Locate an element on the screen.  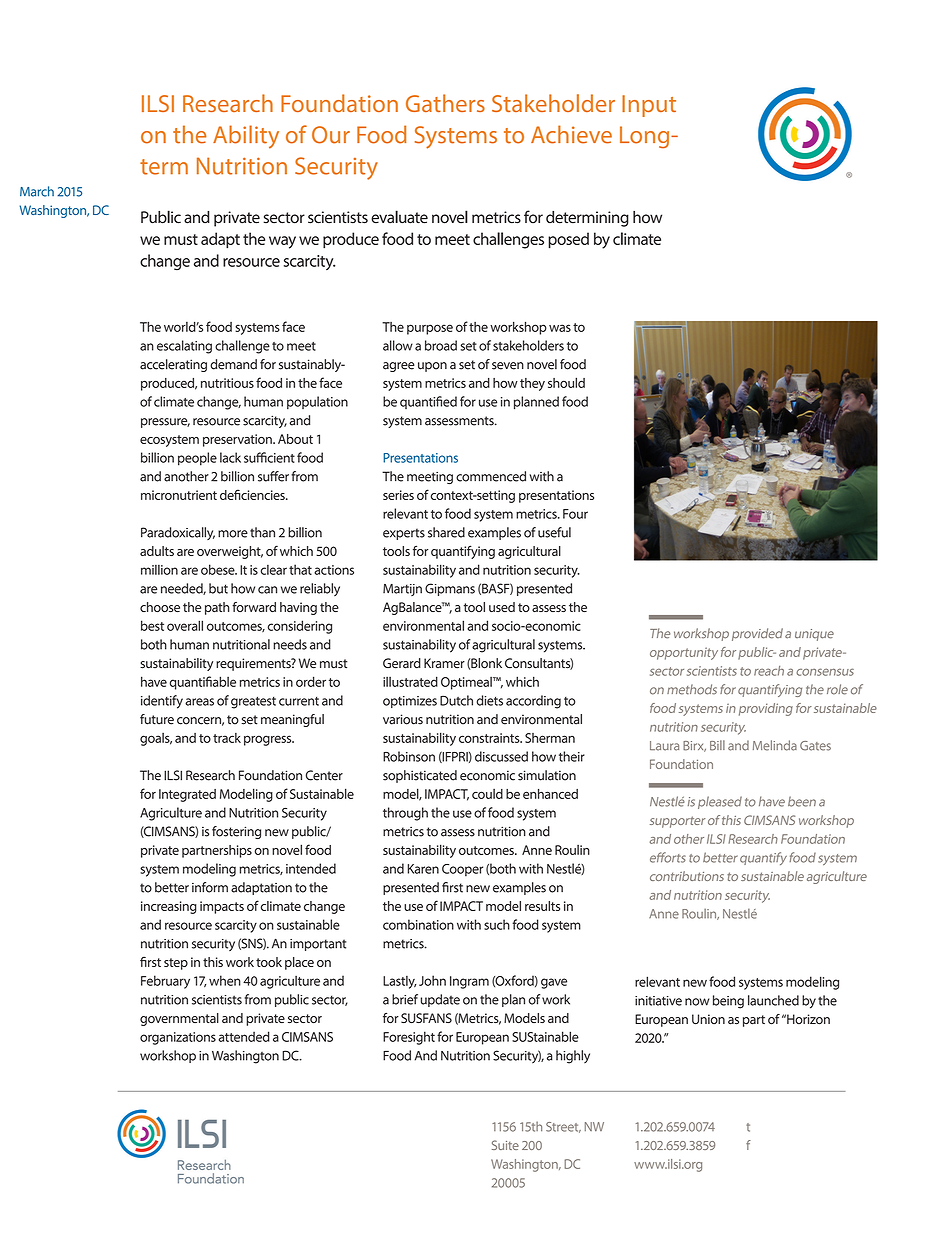
Martijn is located at coordinates (402, 590).
